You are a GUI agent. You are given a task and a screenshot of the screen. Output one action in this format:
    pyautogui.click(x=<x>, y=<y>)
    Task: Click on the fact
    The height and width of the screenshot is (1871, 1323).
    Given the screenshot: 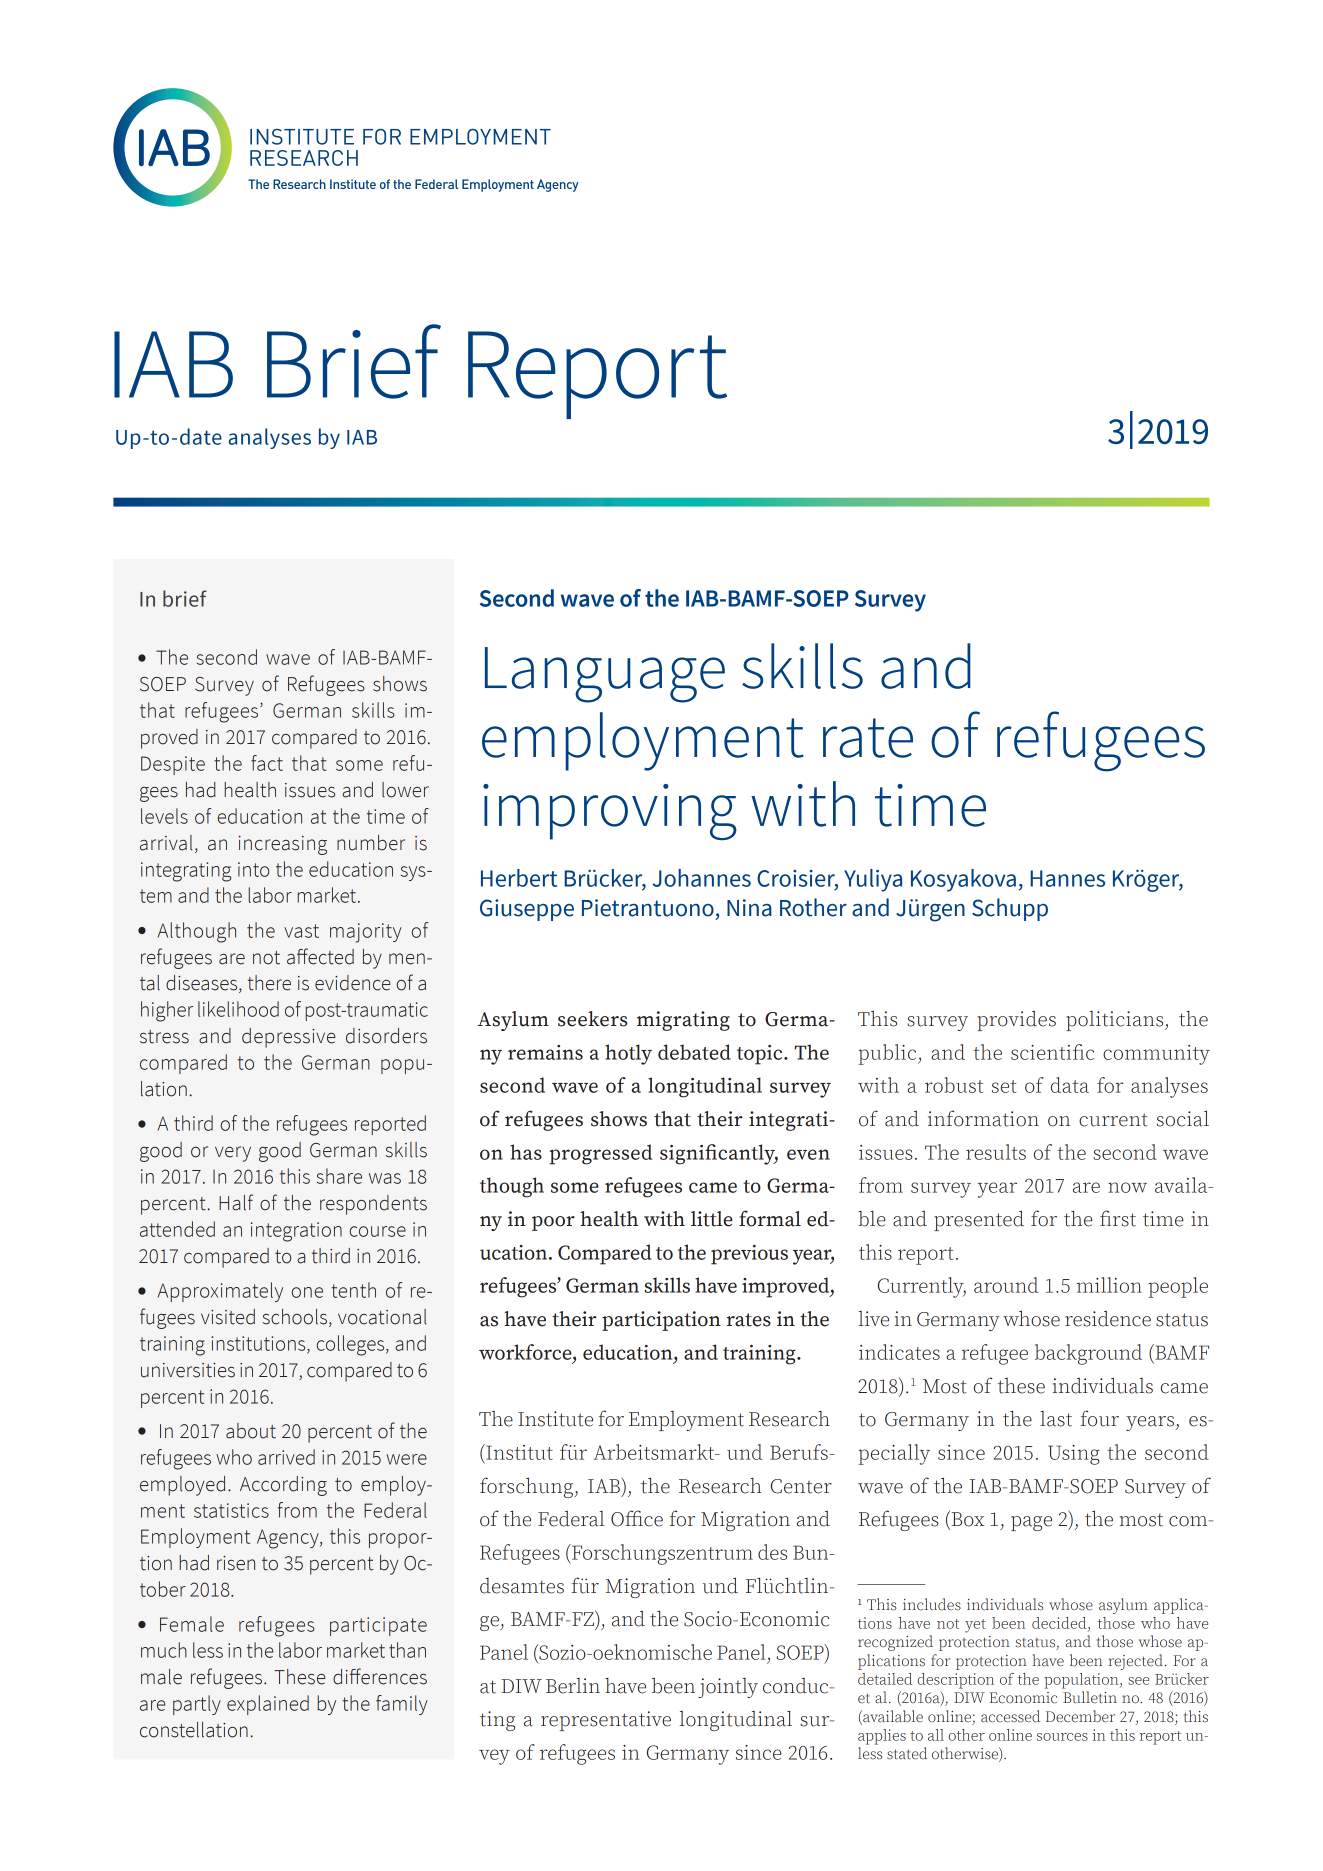 What is the action you would take?
    pyautogui.click(x=267, y=763)
